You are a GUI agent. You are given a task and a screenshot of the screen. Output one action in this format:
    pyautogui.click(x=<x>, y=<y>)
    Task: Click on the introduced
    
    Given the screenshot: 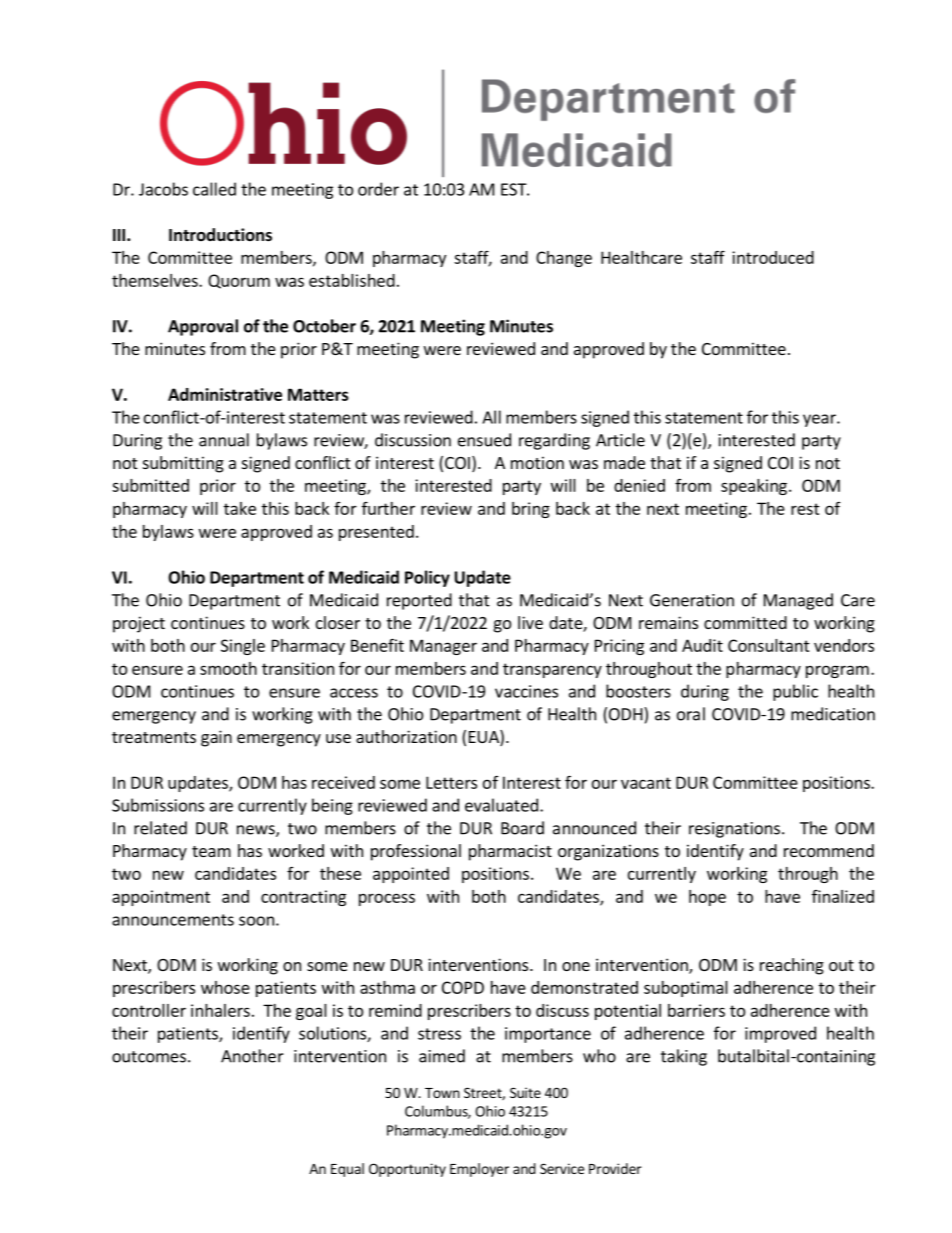 What is the action you would take?
    pyautogui.click(x=773, y=257)
